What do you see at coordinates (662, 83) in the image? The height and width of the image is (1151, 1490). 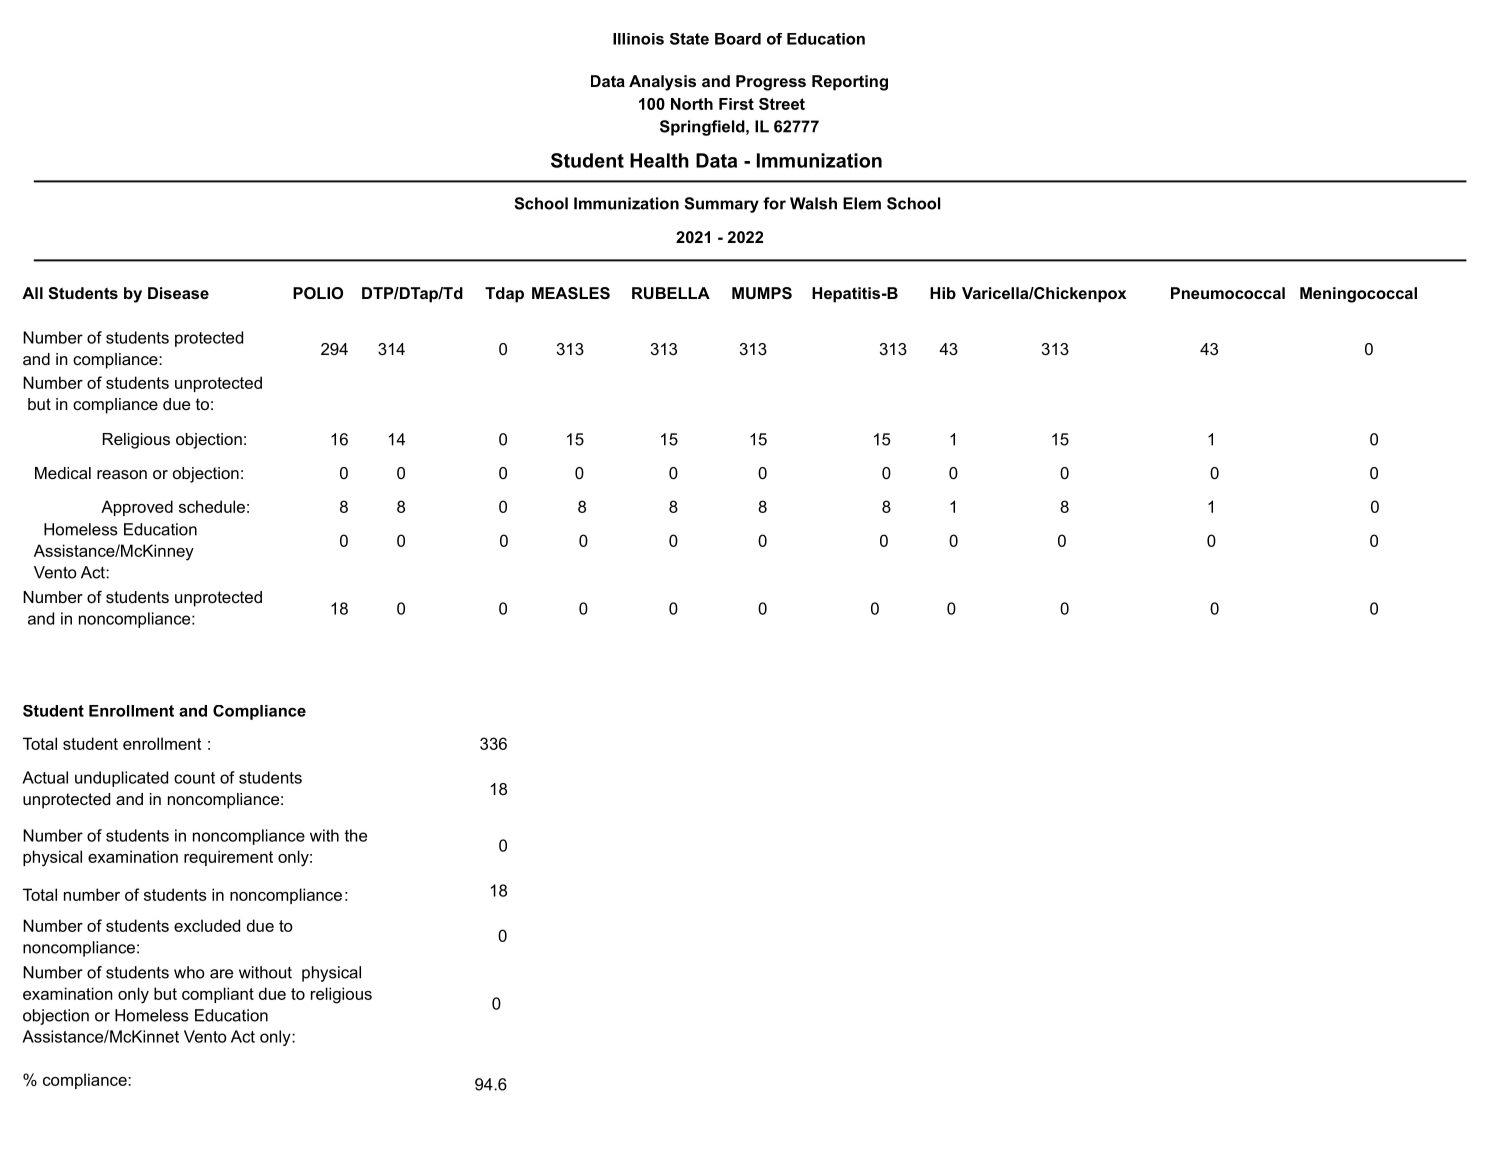 I see `Analysis` at bounding box center [662, 83].
